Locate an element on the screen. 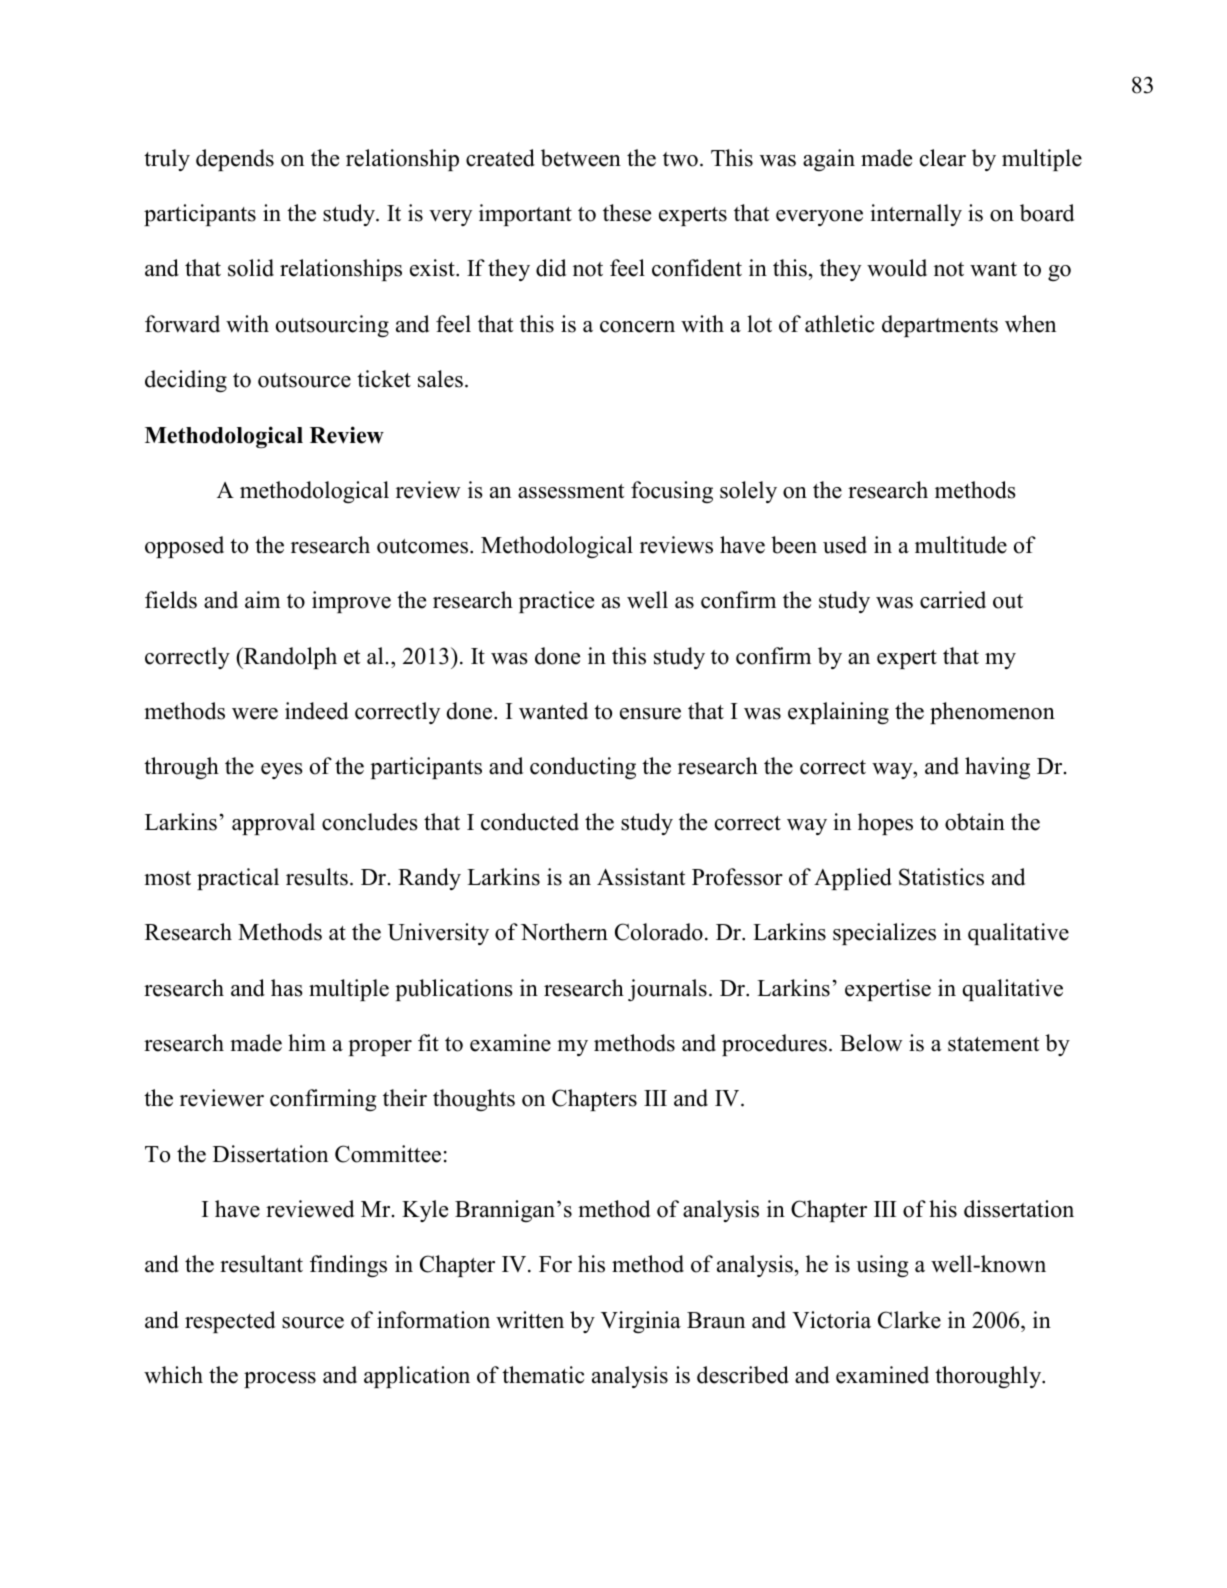 The width and height of the screenshot is (1227, 1588). him is located at coordinates (307, 1042).
